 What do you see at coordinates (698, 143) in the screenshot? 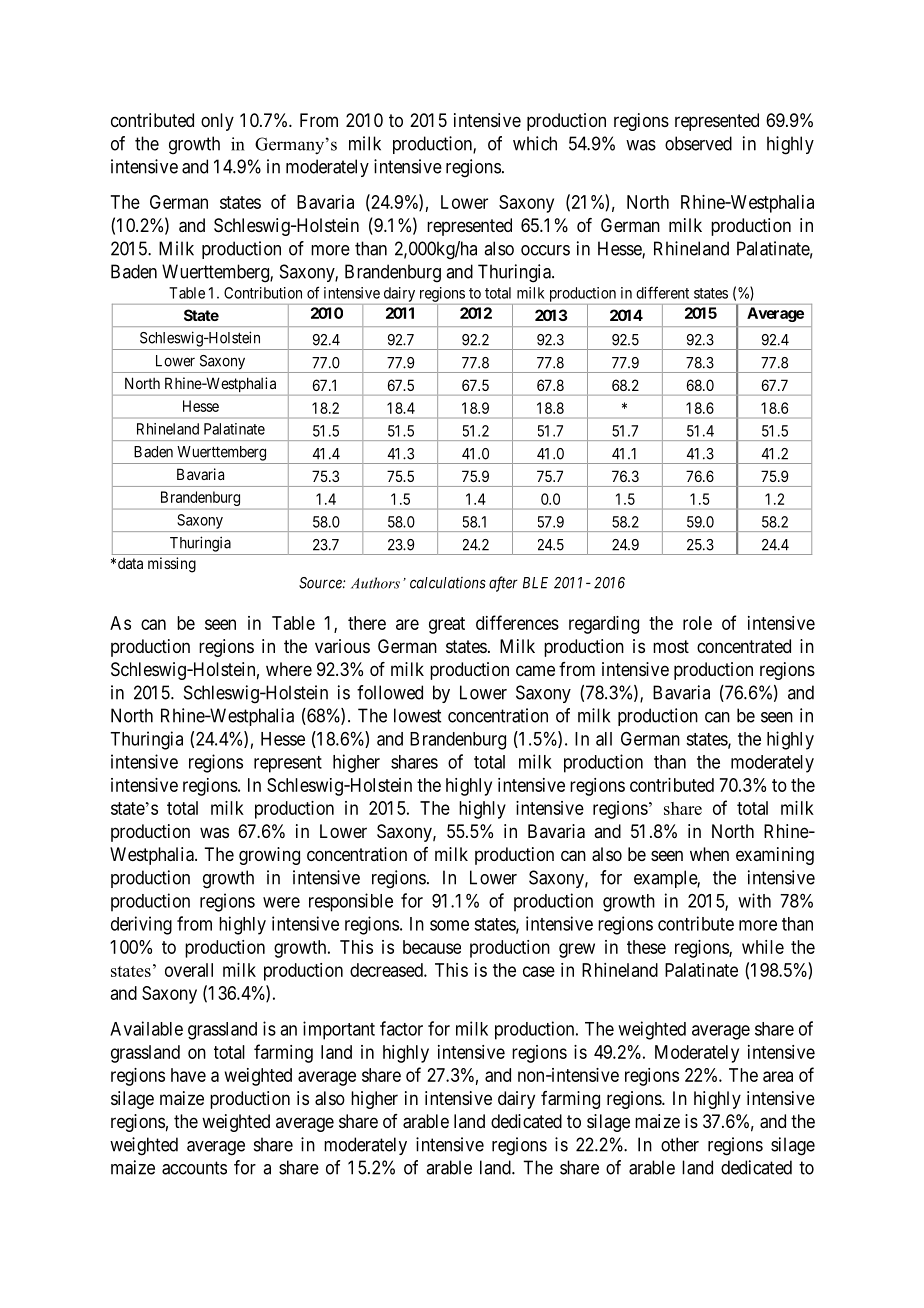
I see `observed` at bounding box center [698, 143].
